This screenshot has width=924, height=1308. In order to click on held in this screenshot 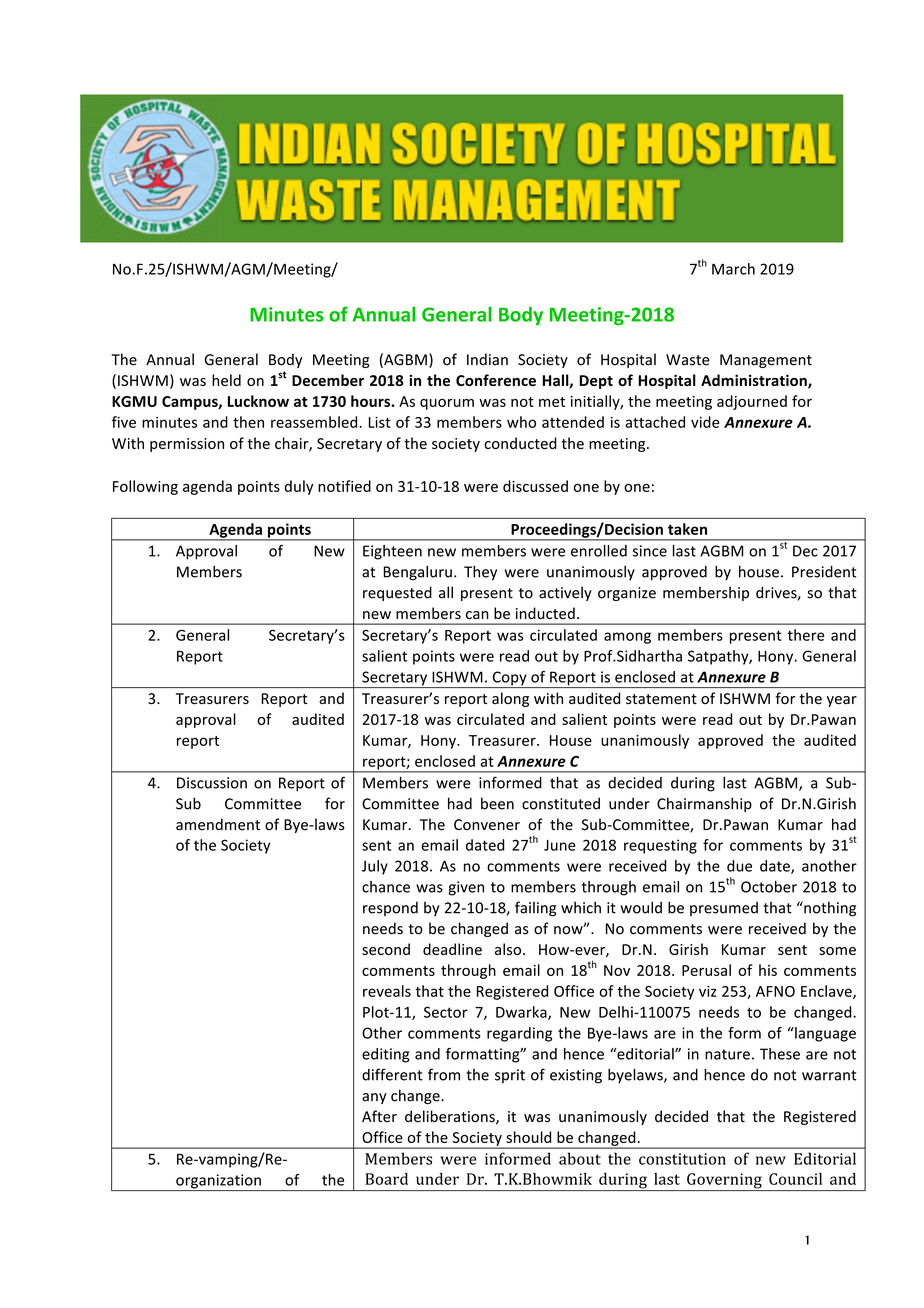, I will do `click(226, 380)`.
